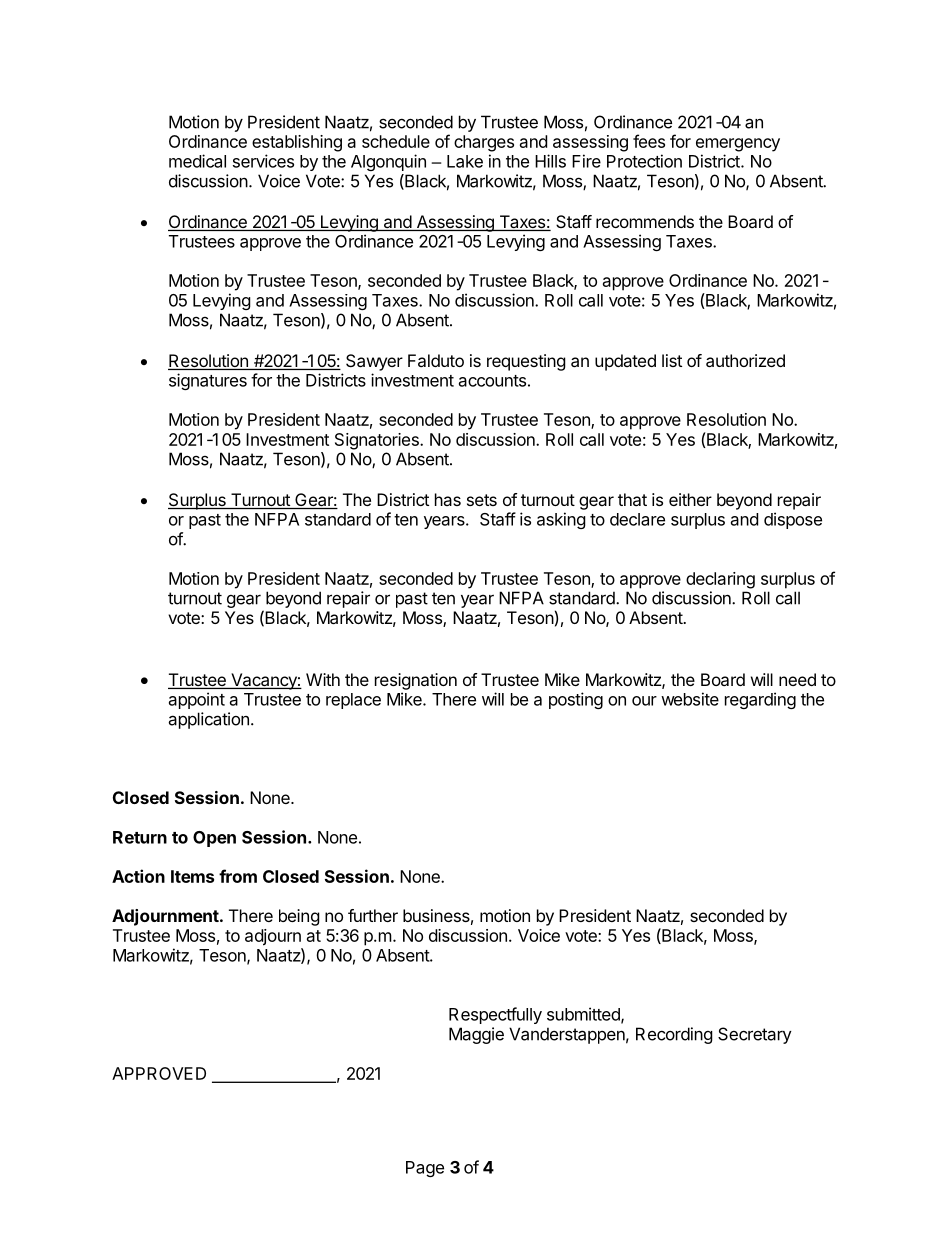 The height and width of the page is (1233, 952). Describe the element at coordinates (197, 161) in the page. I see `medical` at that location.
